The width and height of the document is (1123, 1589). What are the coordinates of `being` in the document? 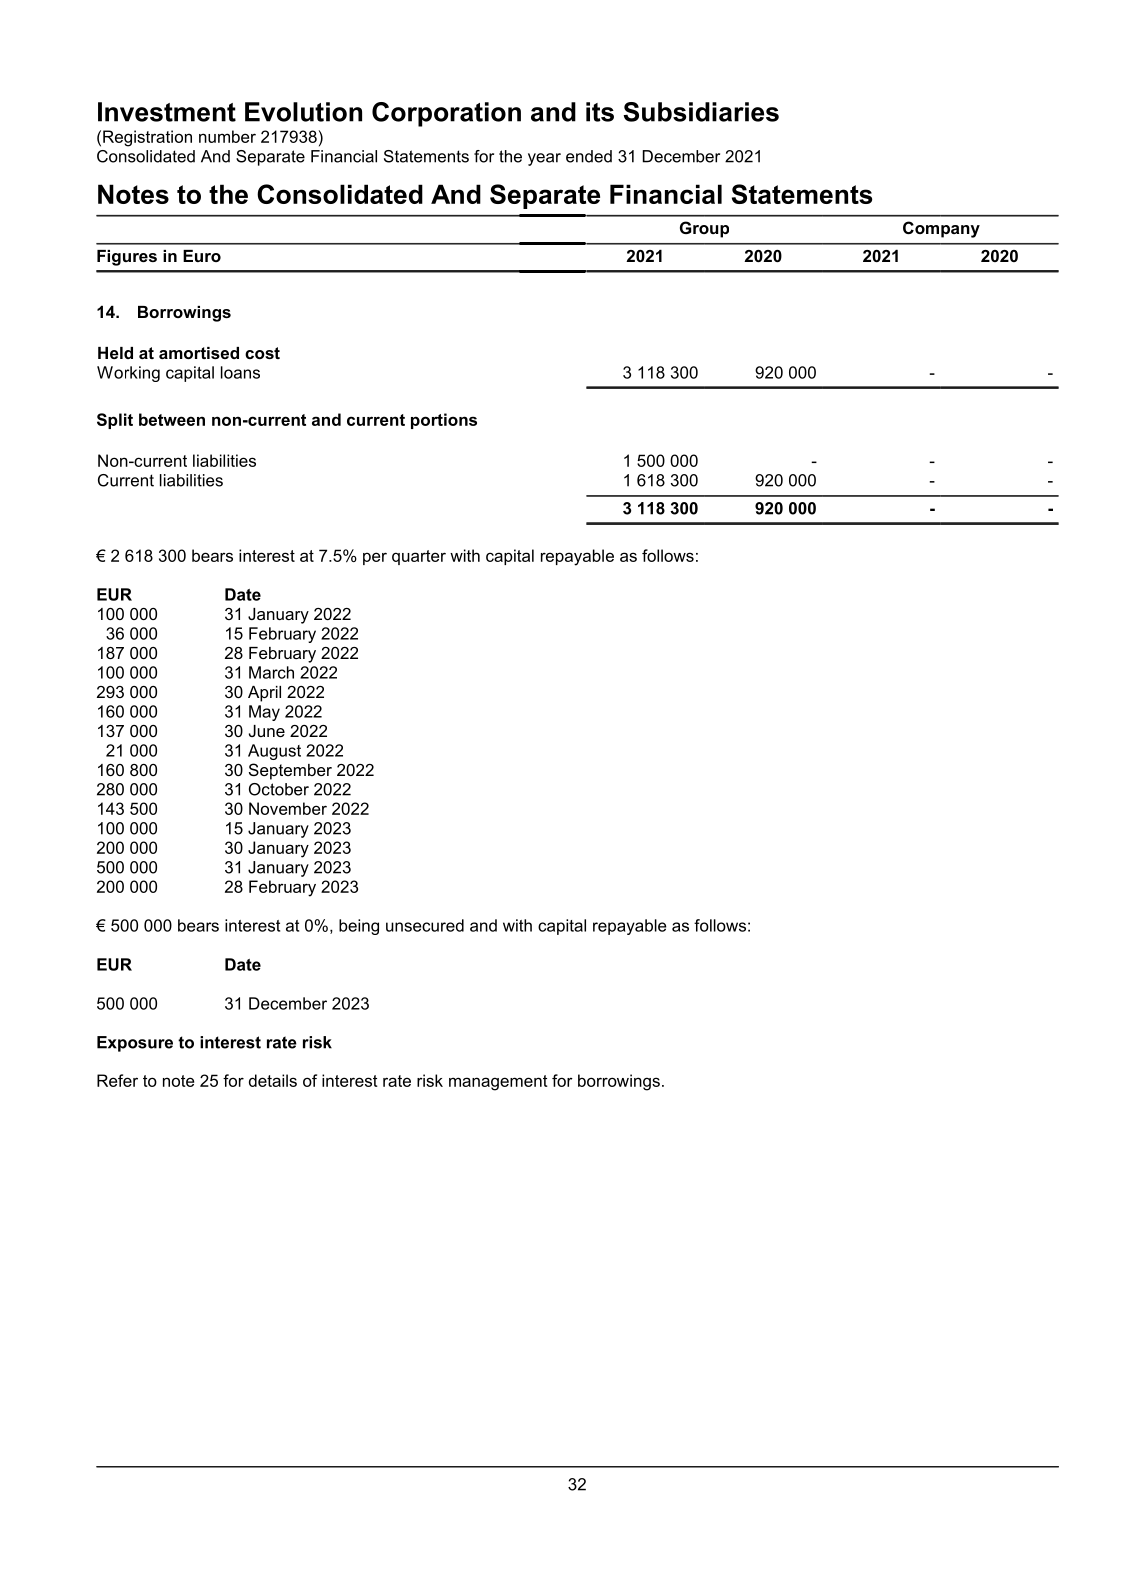 It's located at (359, 927).
